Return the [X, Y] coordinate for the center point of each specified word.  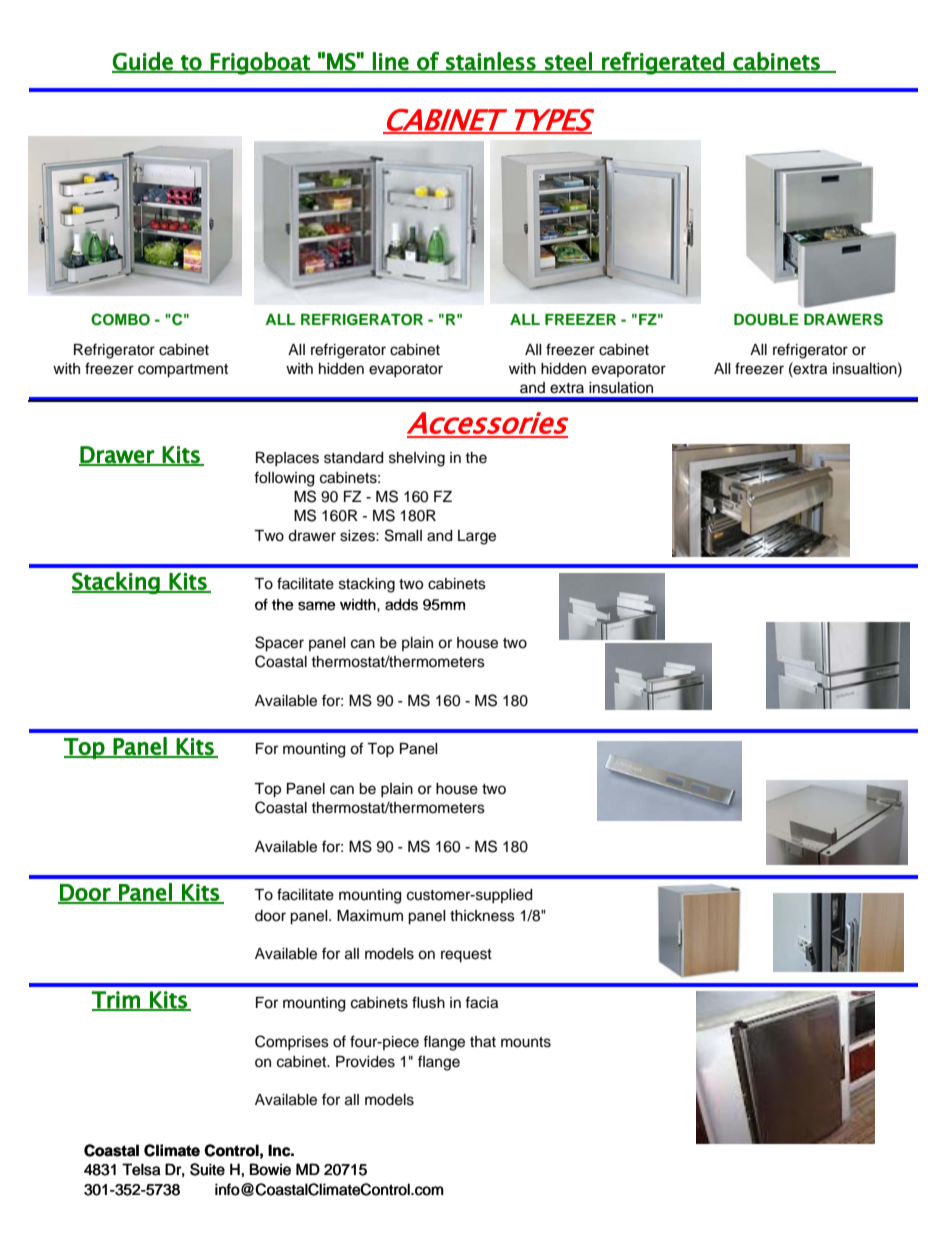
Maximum [370, 916]
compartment [183, 371]
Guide [143, 62]
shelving [417, 459]
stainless [491, 62]
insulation [621, 388]
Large [477, 537]
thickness [482, 916]
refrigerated [663, 63]
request [466, 956]
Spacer [279, 644]
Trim [116, 1000]
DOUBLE [766, 320]
